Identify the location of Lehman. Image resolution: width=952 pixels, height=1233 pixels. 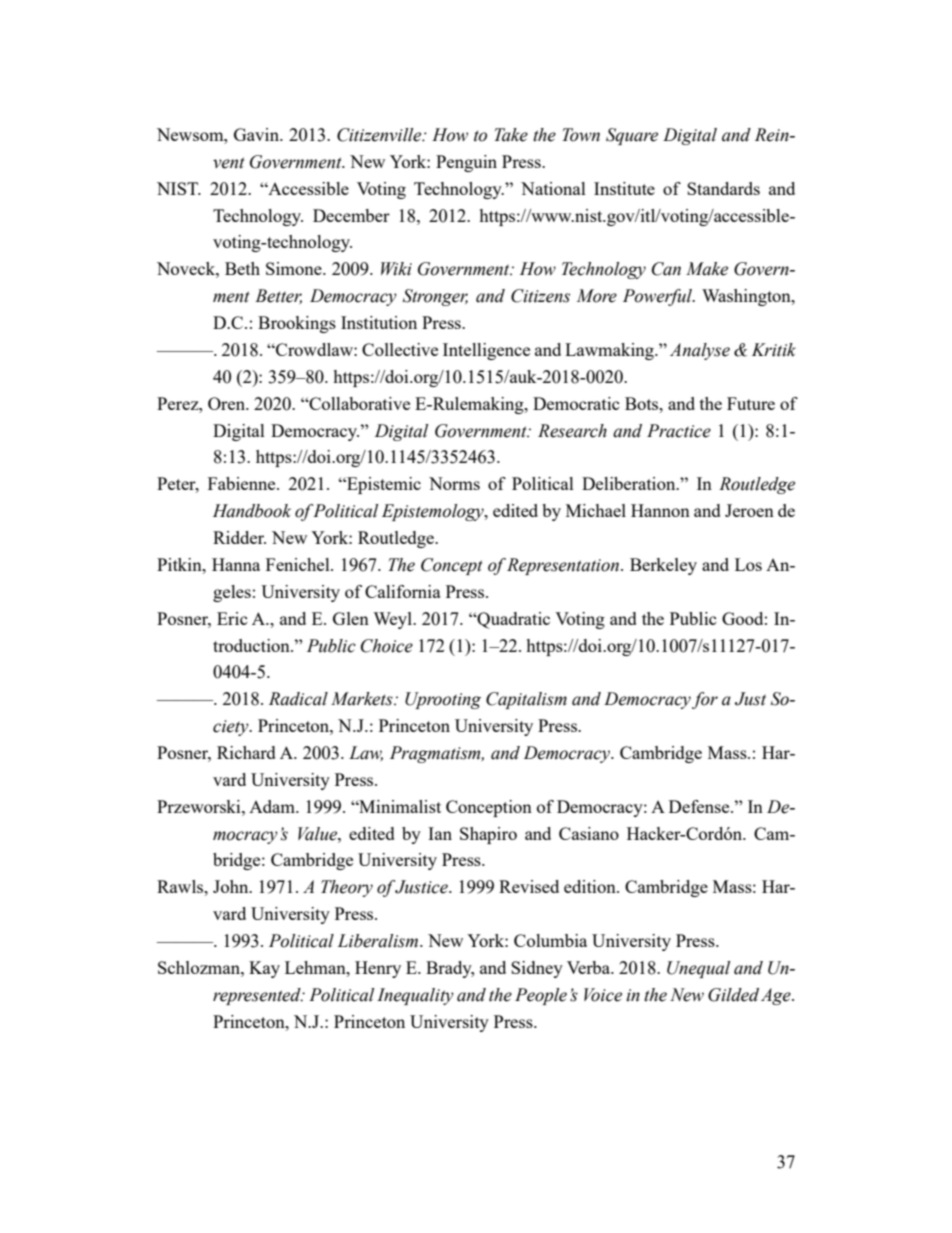
(316, 967).
